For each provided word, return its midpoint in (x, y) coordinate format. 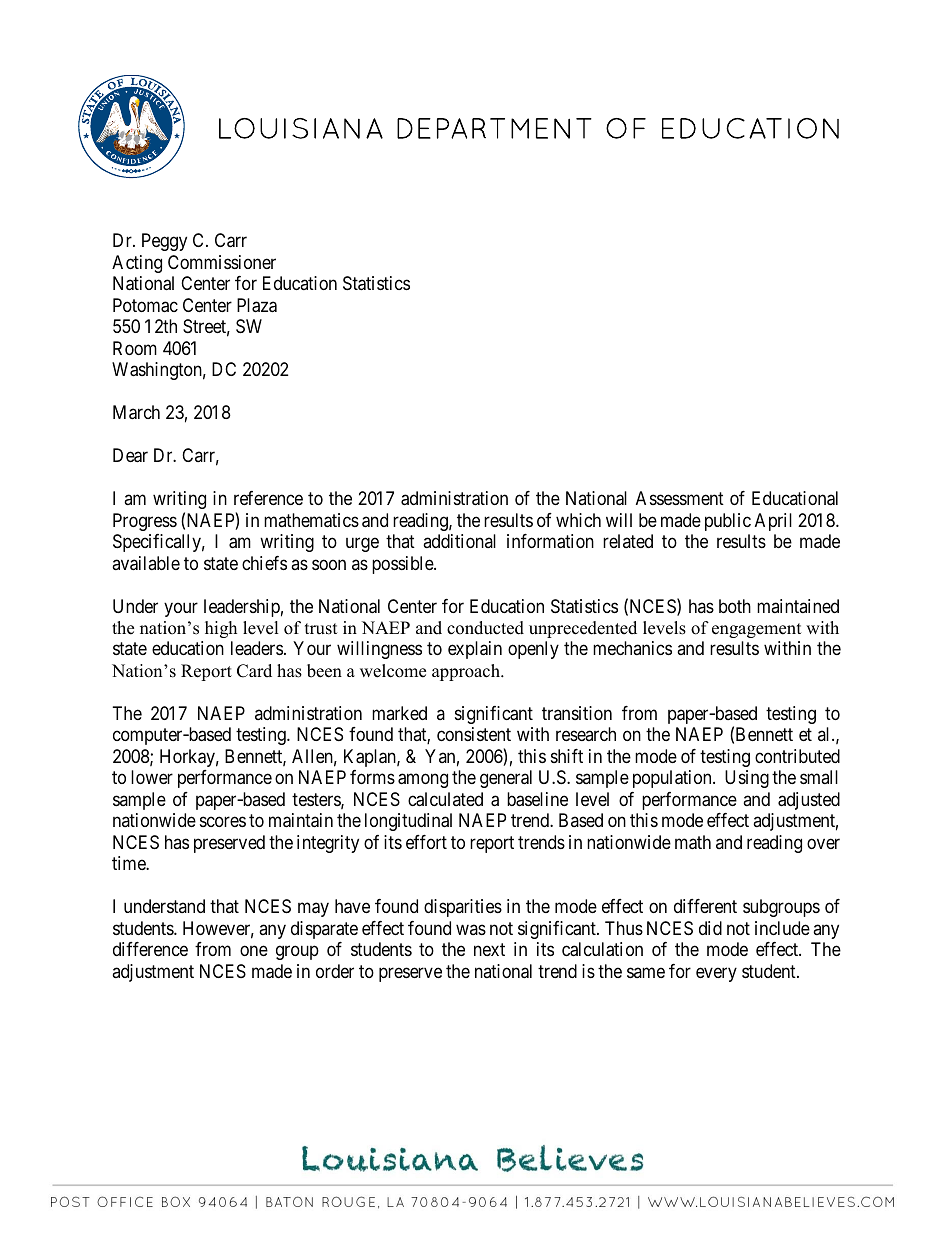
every (716, 974)
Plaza (257, 305)
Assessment (680, 498)
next (489, 950)
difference (150, 949)
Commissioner (222, 262)
